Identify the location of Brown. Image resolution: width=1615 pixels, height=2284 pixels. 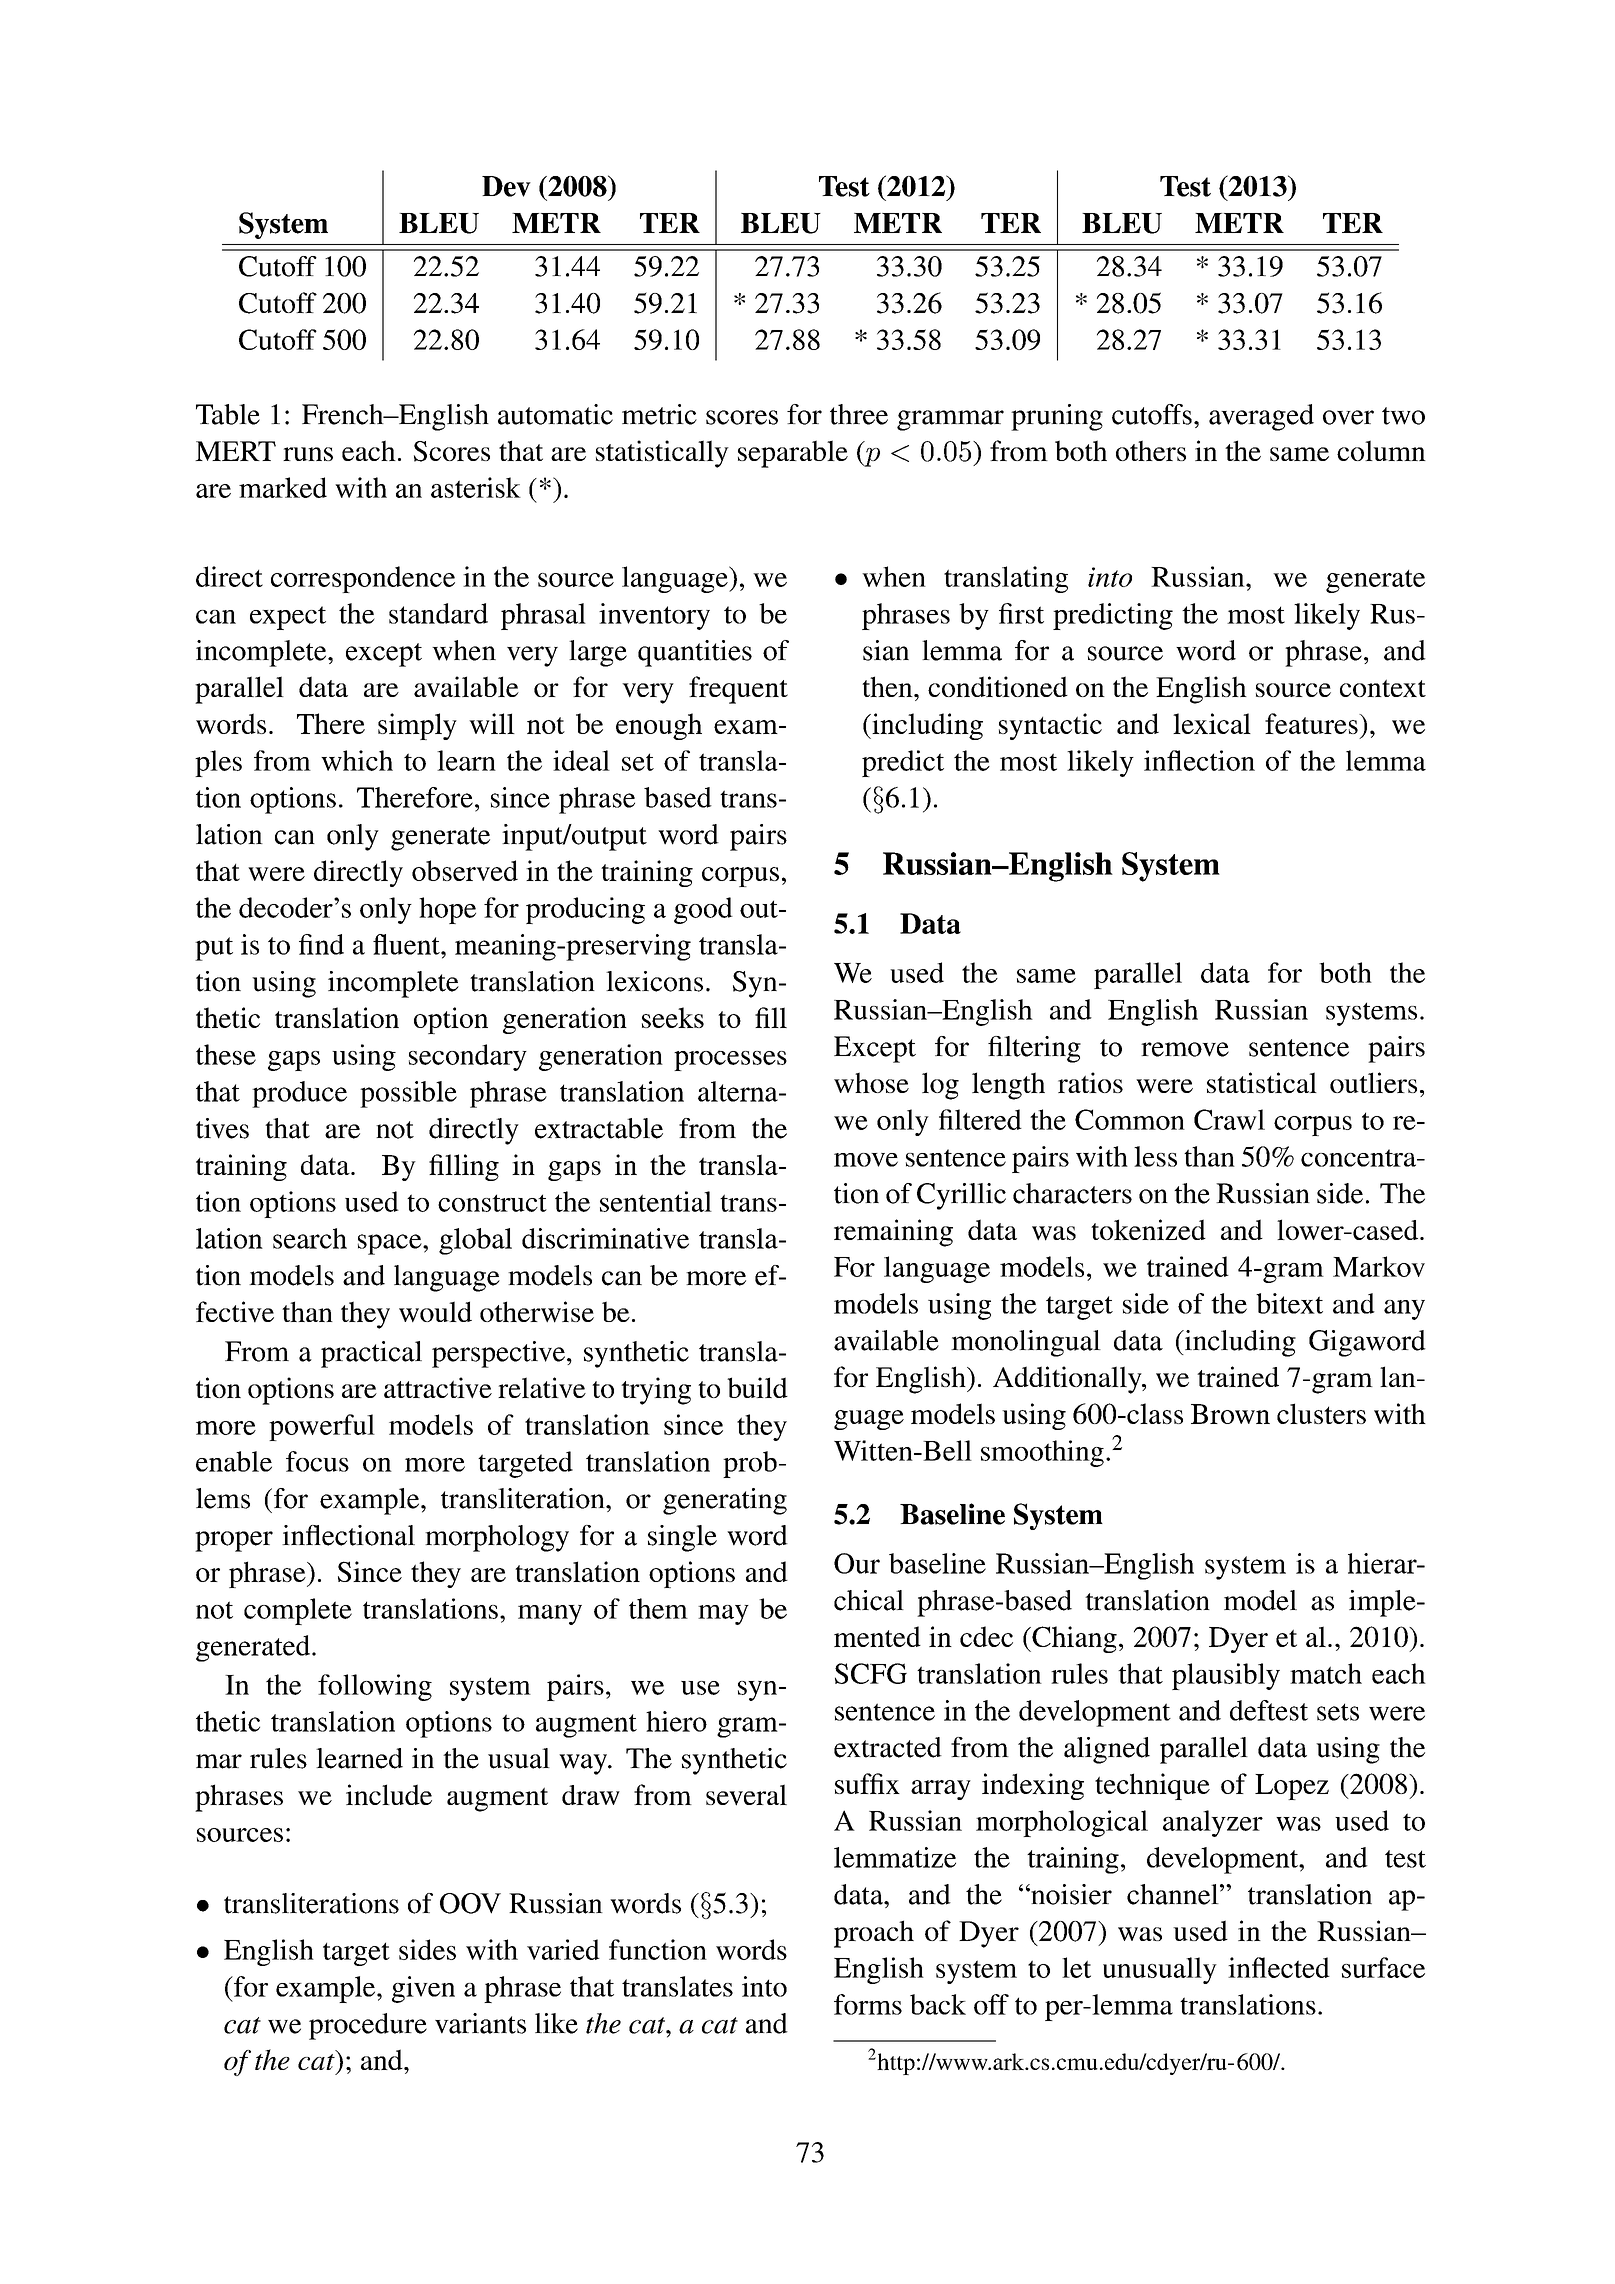
(1230, 1414).
